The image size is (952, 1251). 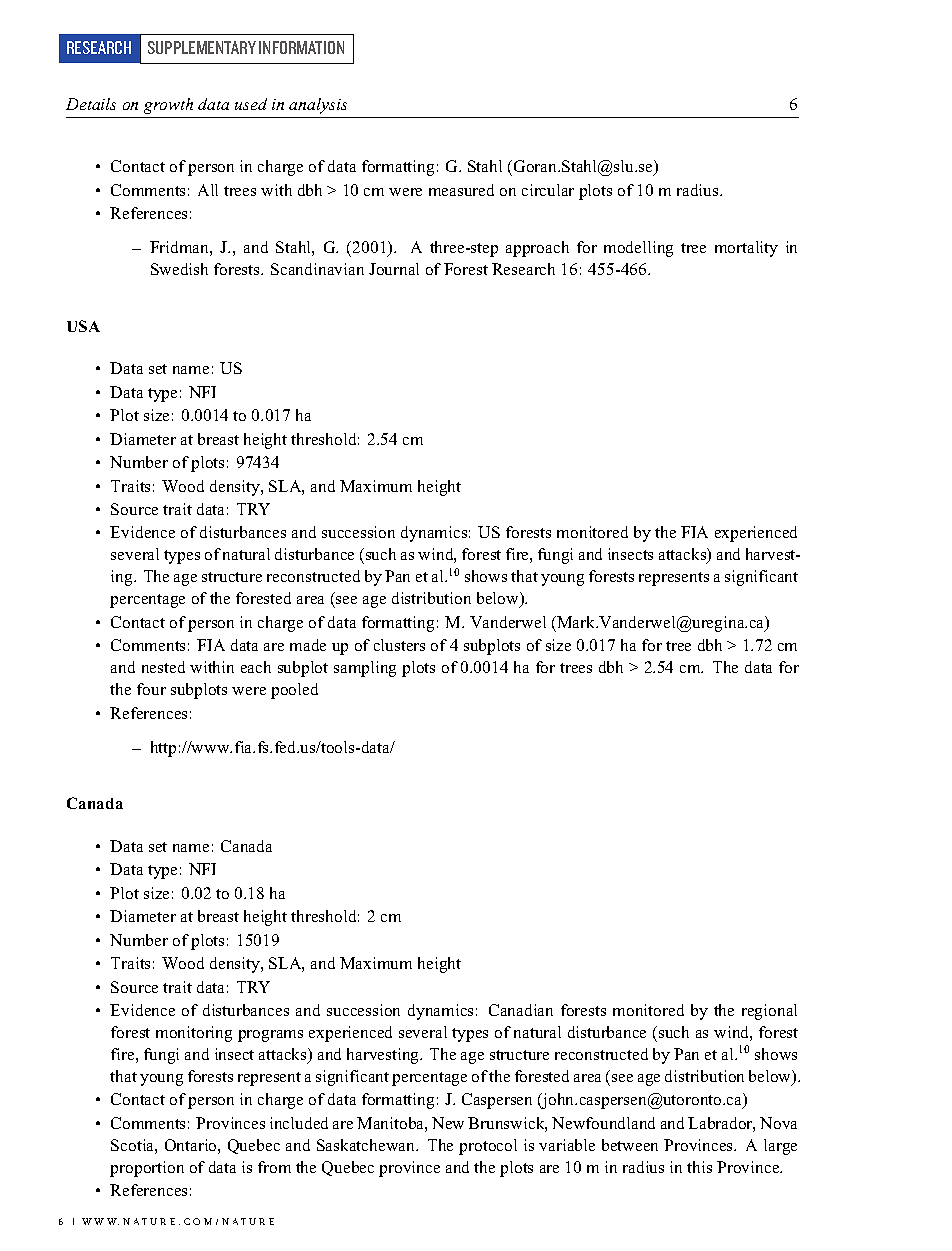 What do you see at coordinates (318, 106) in the document?
I see `analysis` at bounding box center [318, 106].
